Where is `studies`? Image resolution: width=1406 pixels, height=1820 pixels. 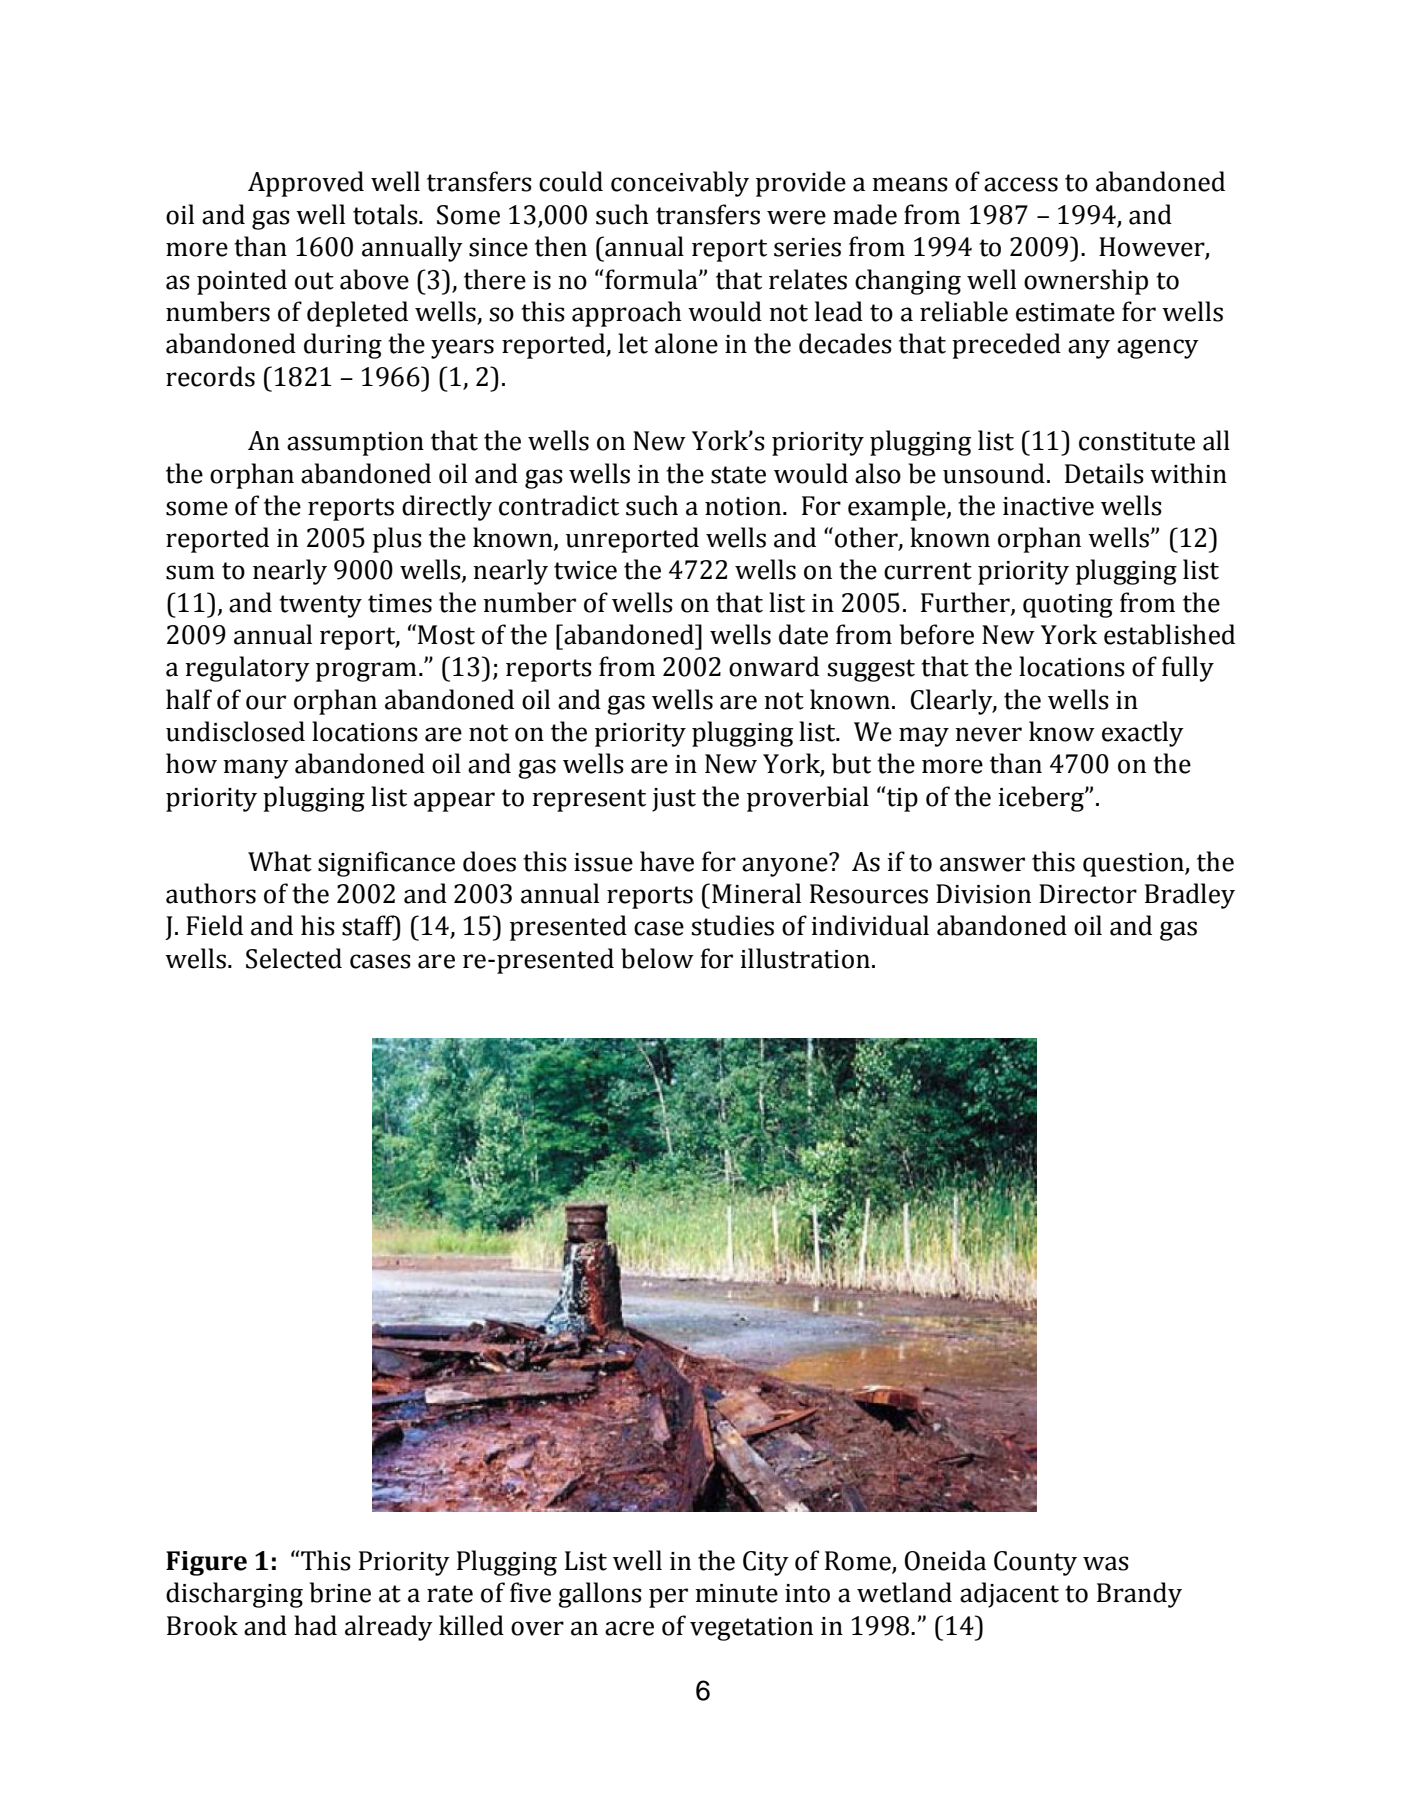
studies is located at coordinates (732, 925).
